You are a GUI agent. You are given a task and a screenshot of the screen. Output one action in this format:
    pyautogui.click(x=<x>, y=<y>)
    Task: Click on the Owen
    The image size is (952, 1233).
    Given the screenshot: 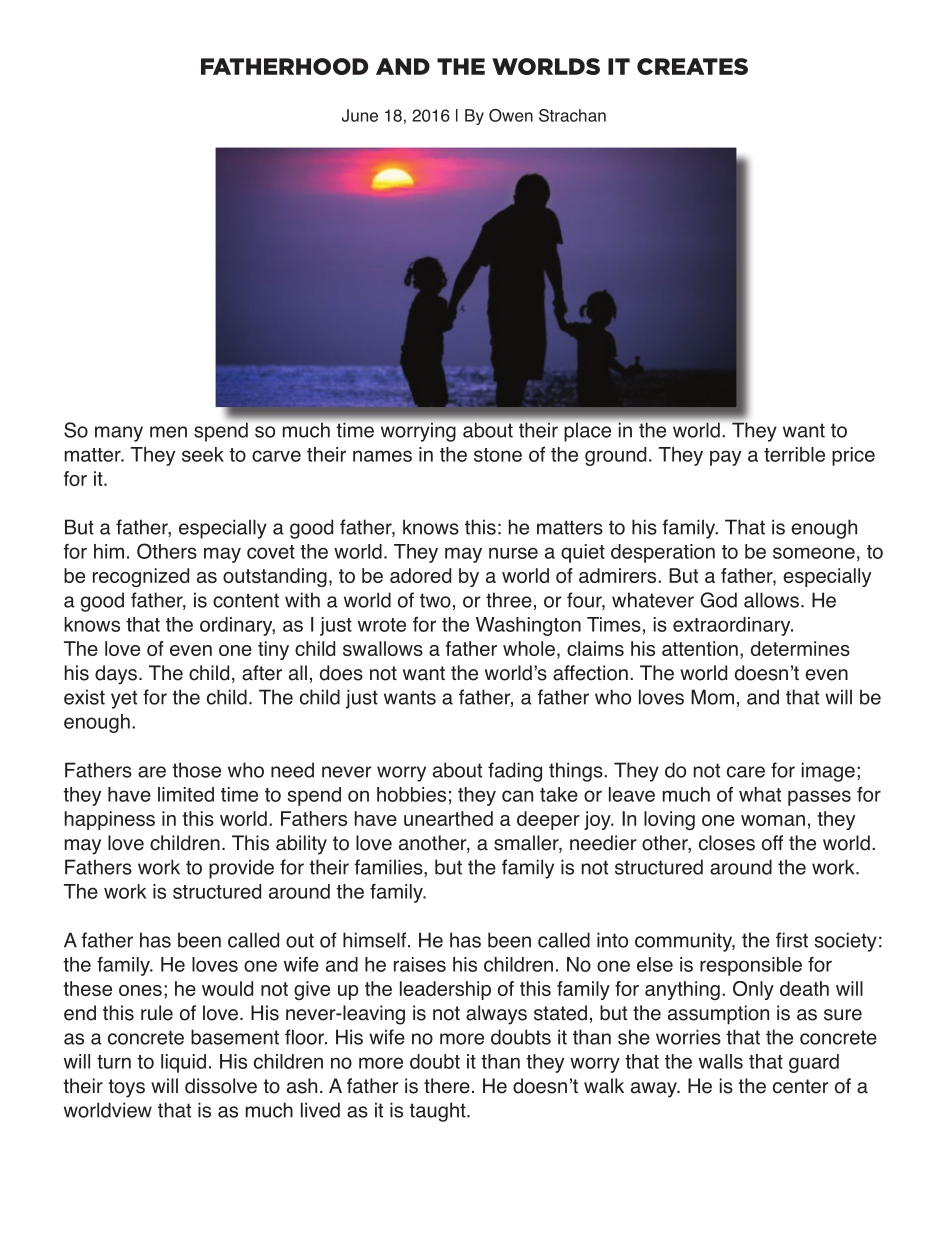 What is the action you would take?
    pyautogui.click(x=511, y=115)
